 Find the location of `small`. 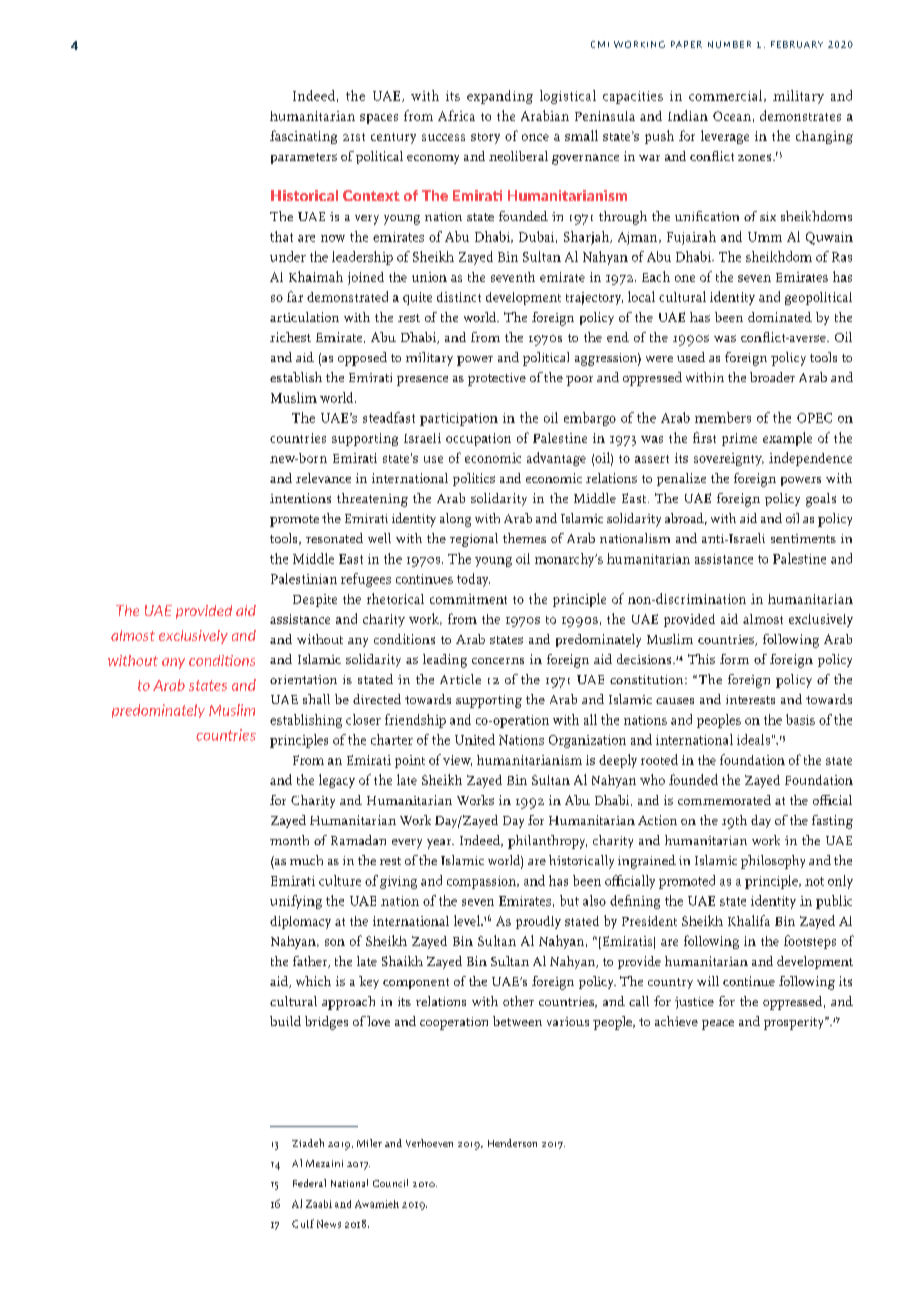

small is located at coordinates (581, 135).
